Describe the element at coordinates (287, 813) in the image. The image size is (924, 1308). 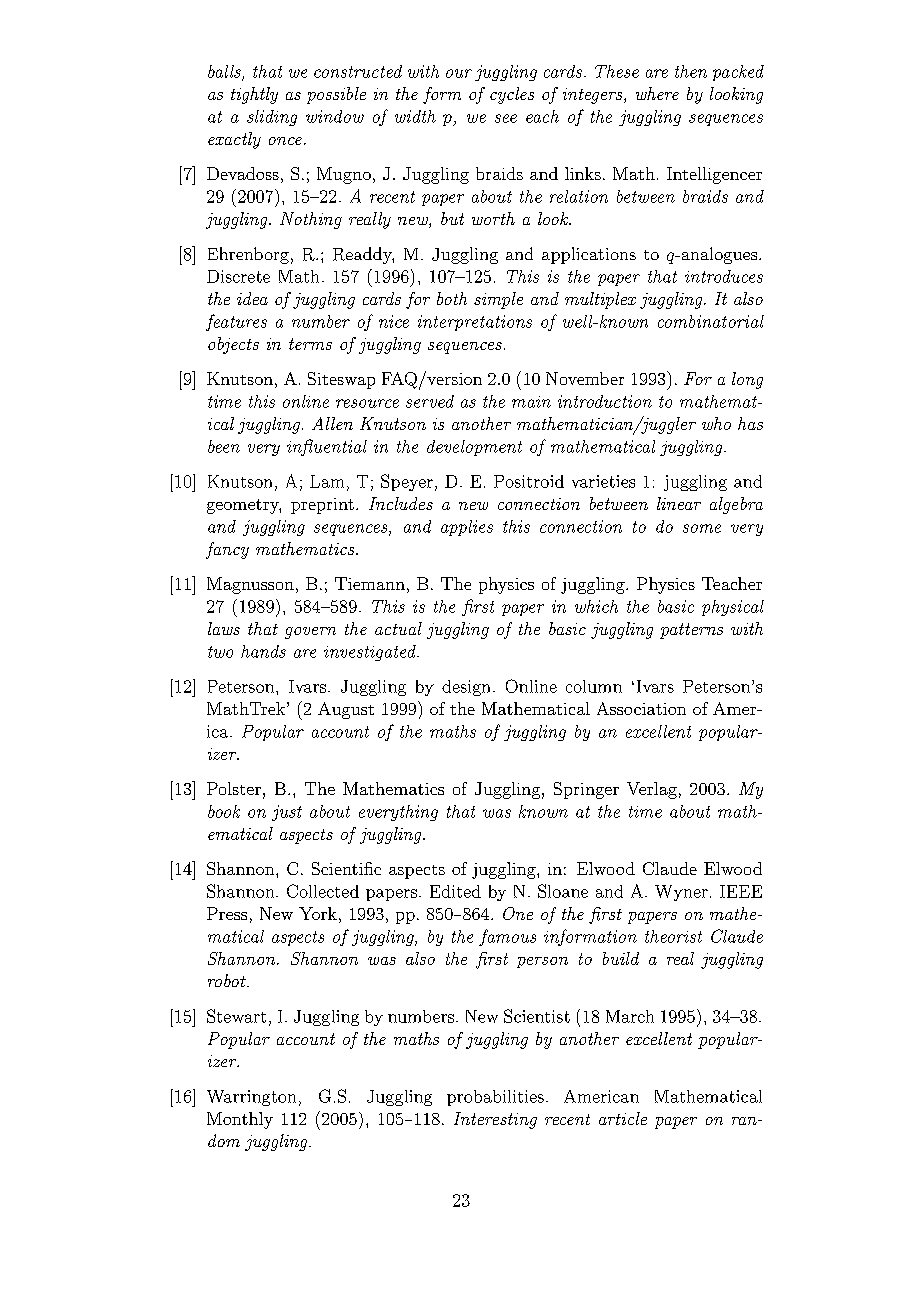
I see `just` at that location.
